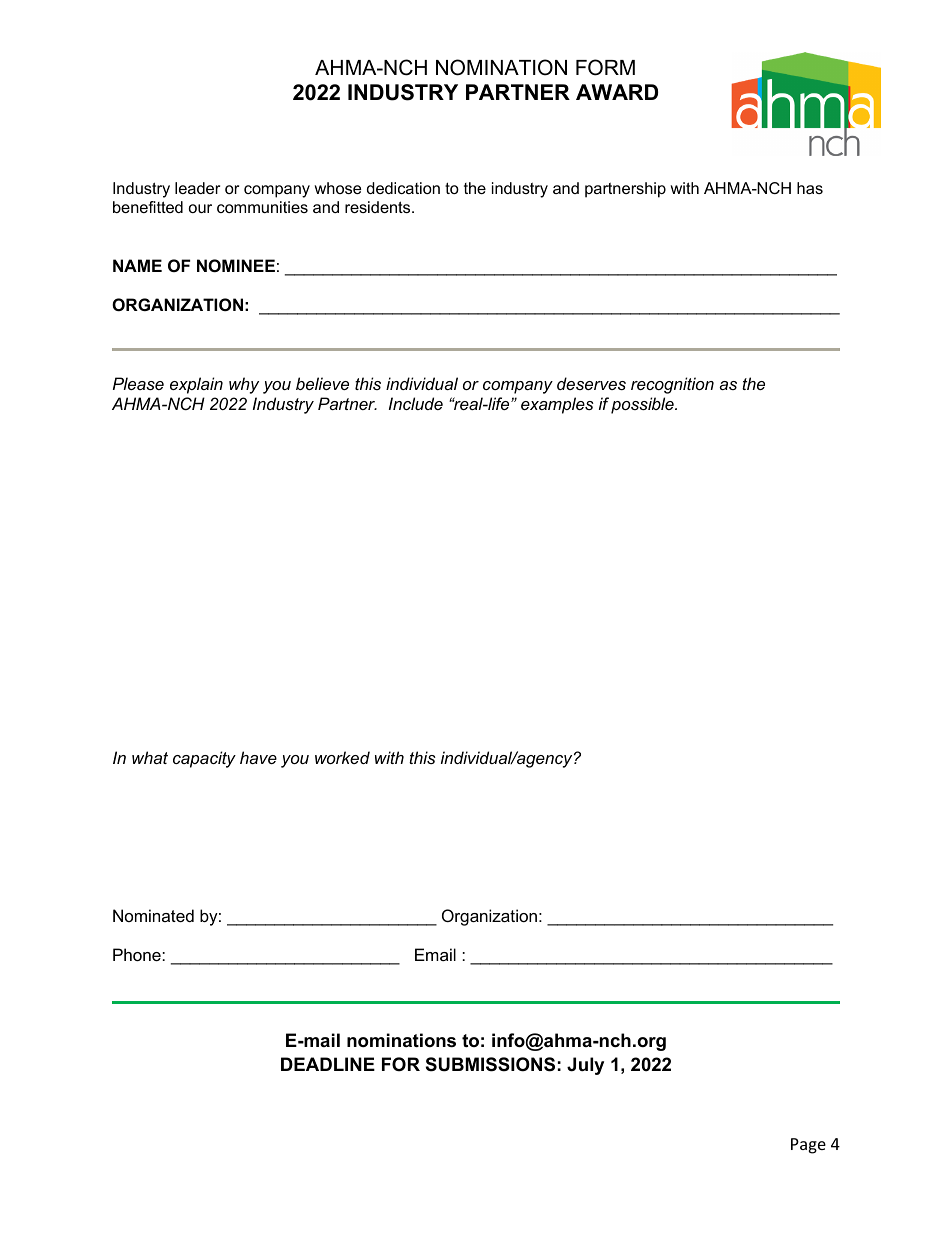 The image size is (952, 1233). What do you see at coordinates (328, 1064) in the screenshot?
I see `DEADLINE` at bounding box center [328, 1064].
